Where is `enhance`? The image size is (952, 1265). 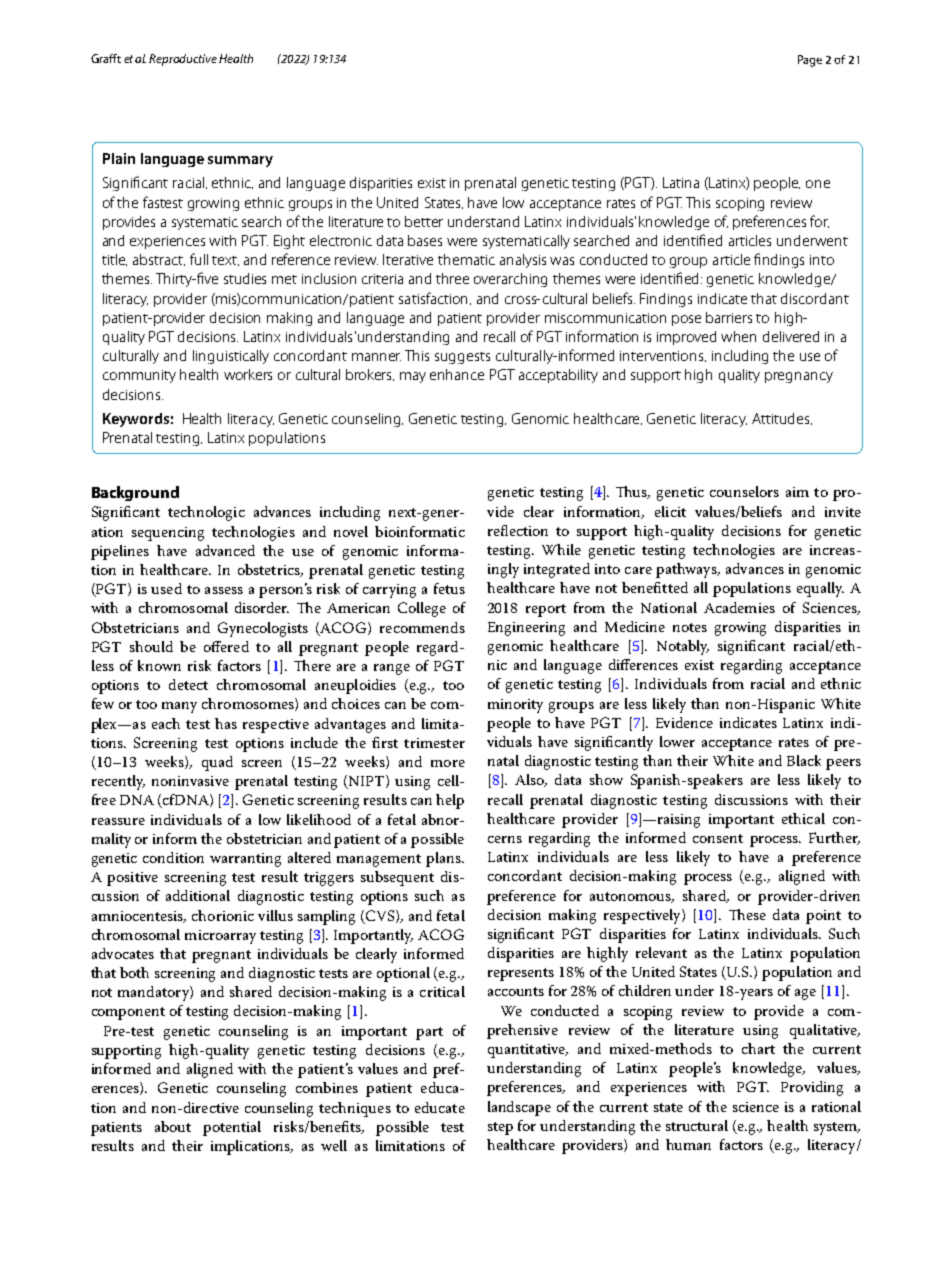 enhance is located at coordinates (457, 374).
